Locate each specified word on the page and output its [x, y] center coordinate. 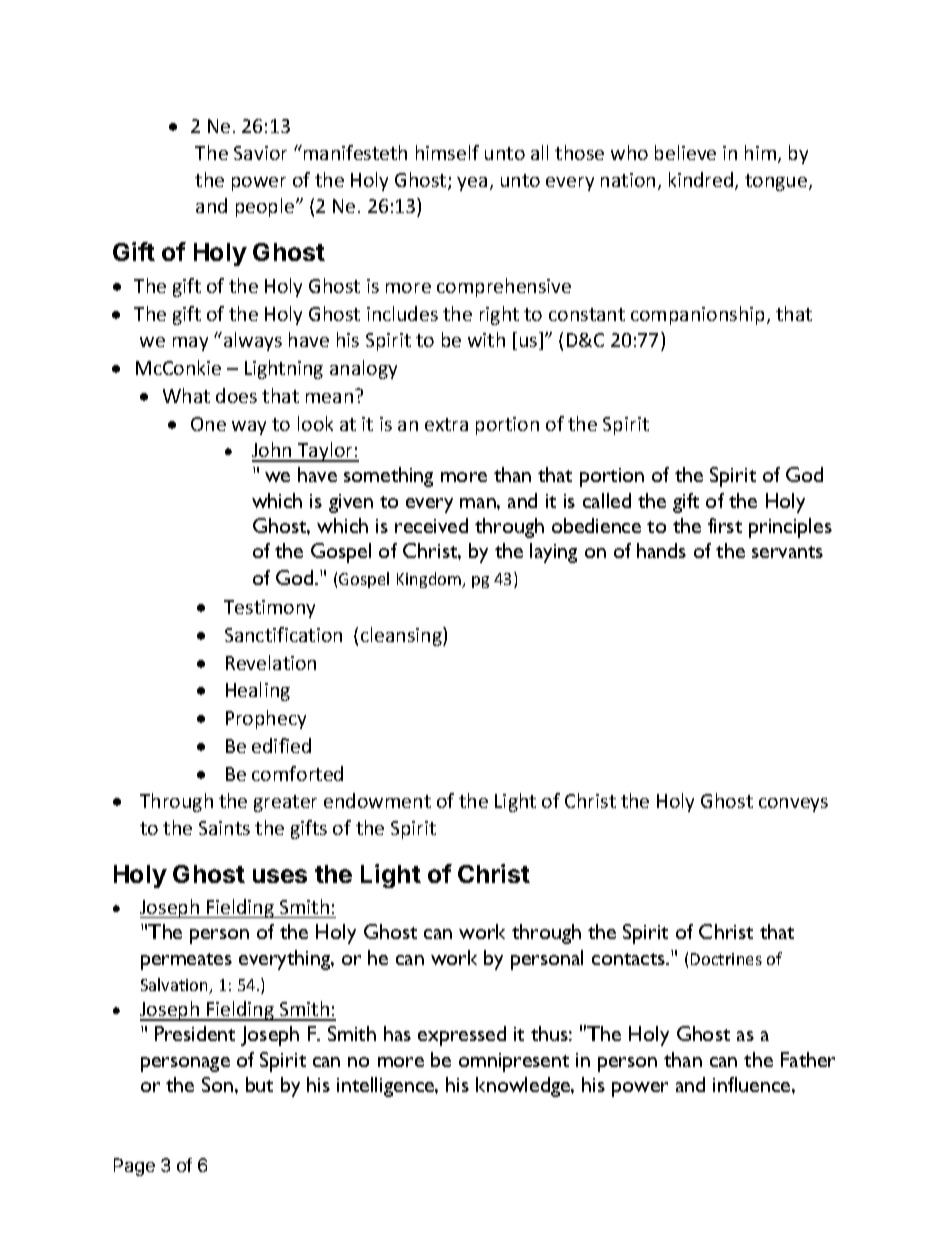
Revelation [271, 662]
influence [753, 1084]
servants [787, 552]
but [259, 1084]
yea [472, 184]
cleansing [402, 636]
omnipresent [514, 1062]
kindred [702, 181]
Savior [260, 153]
